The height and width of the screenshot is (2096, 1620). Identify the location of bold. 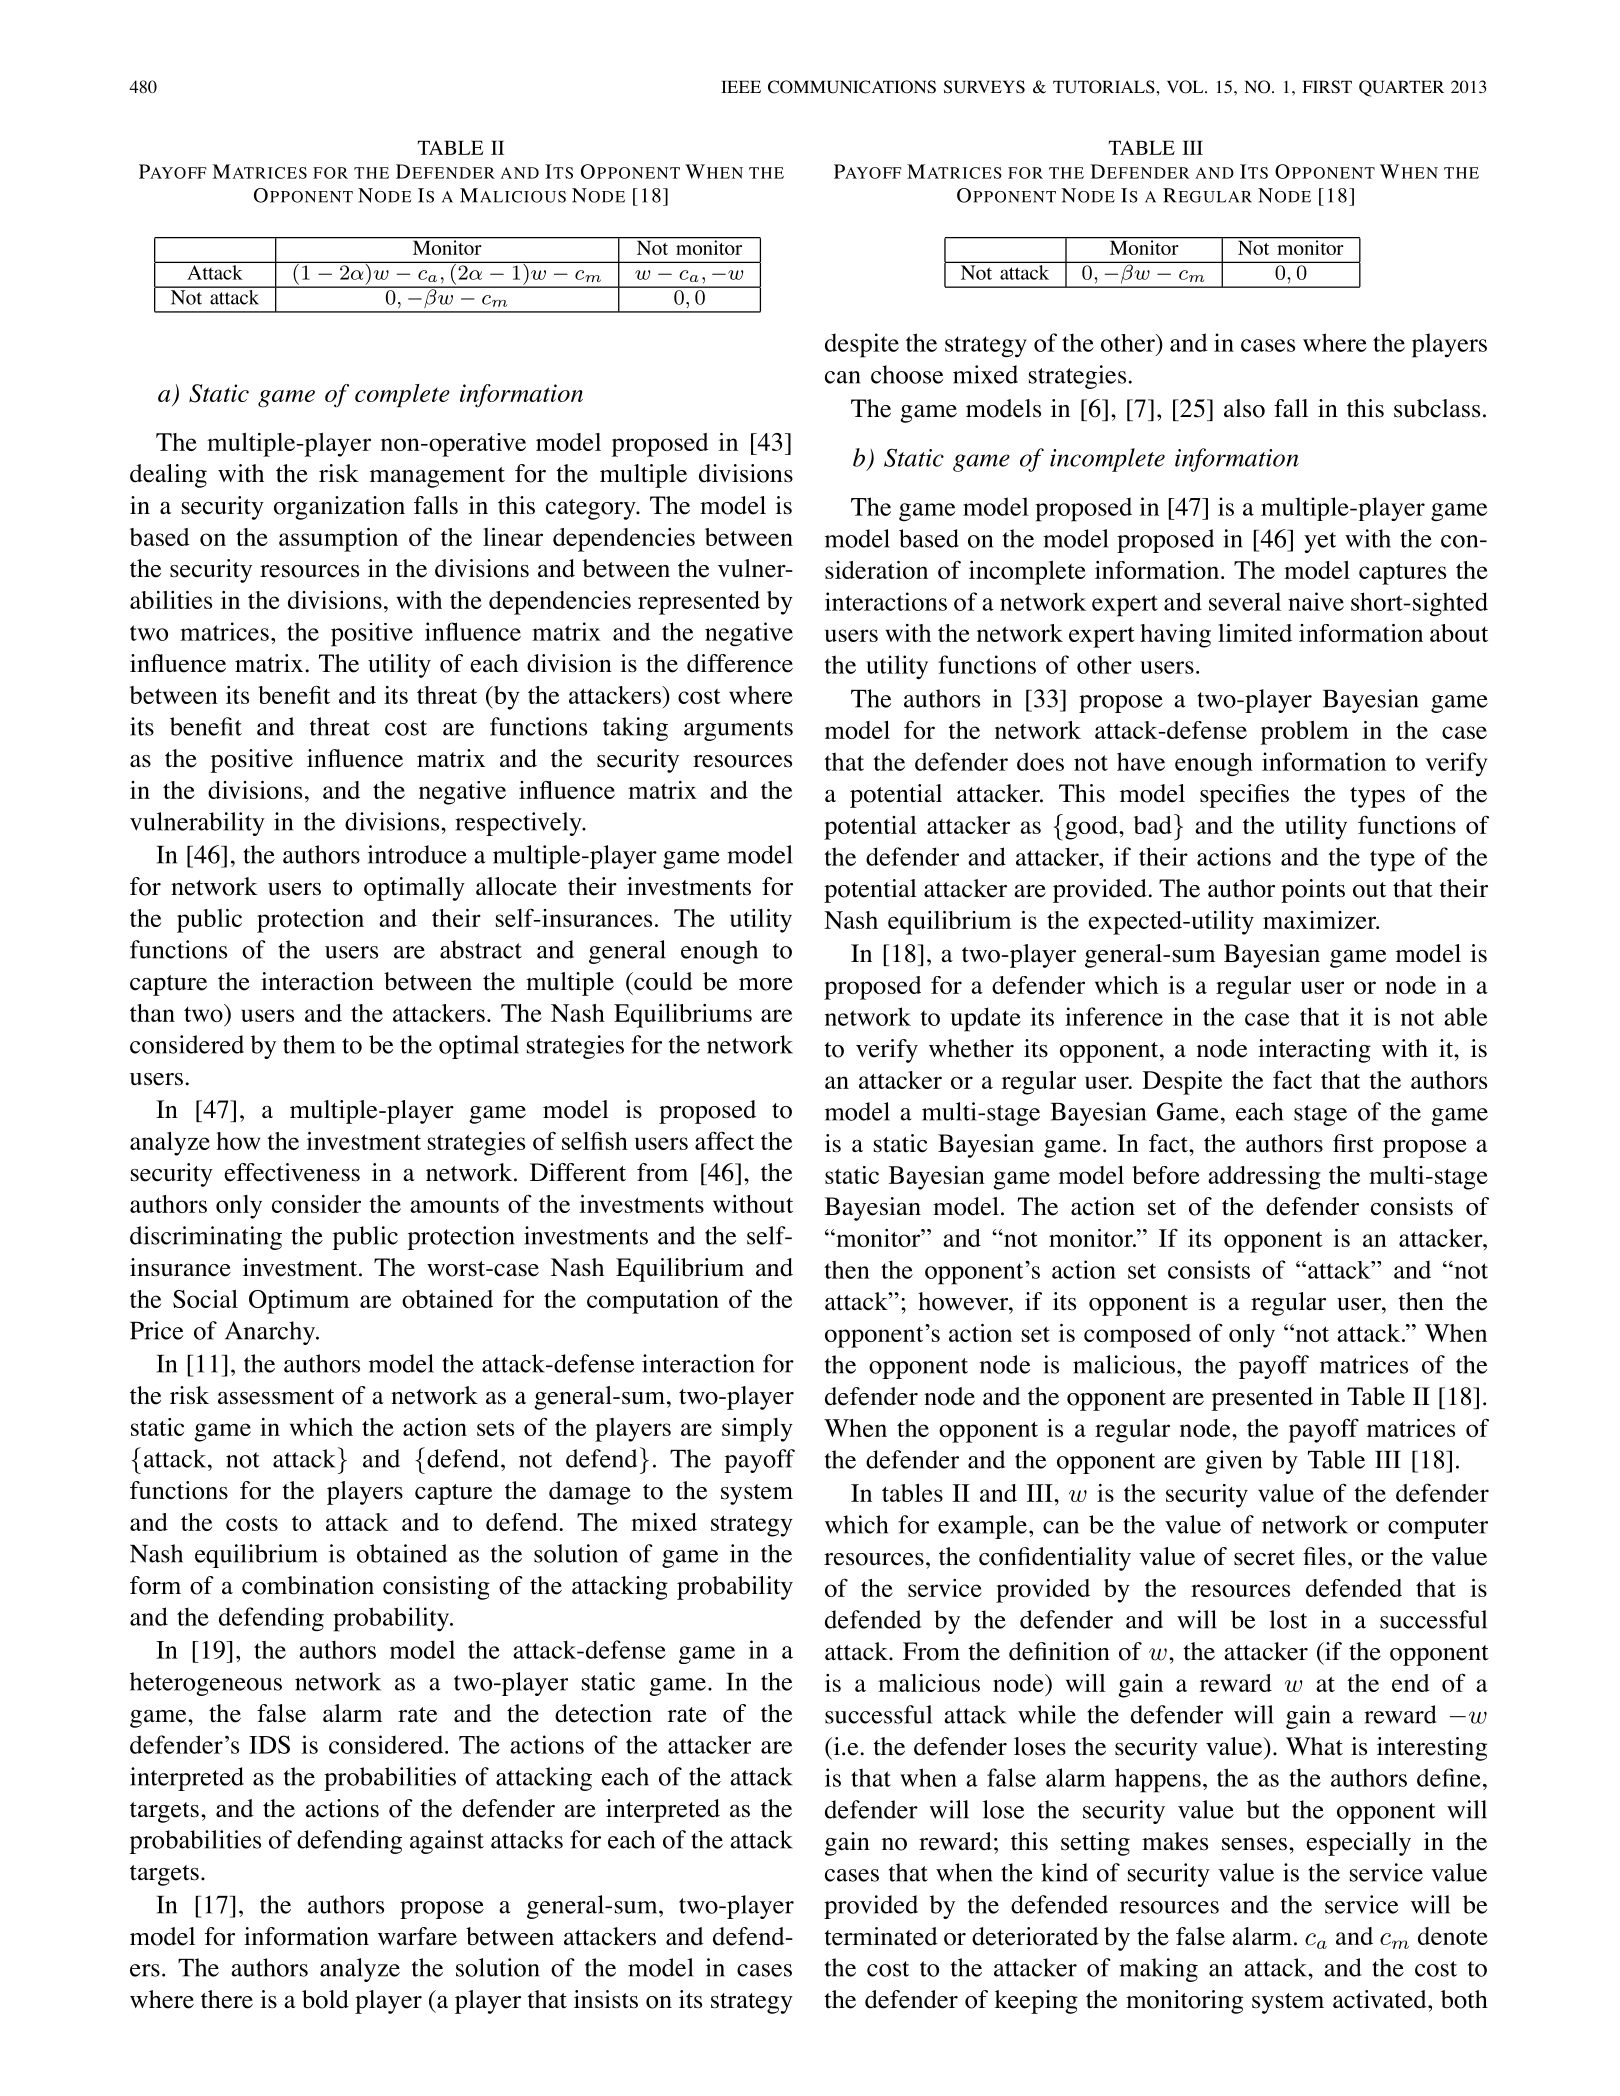
(325, 1999).
